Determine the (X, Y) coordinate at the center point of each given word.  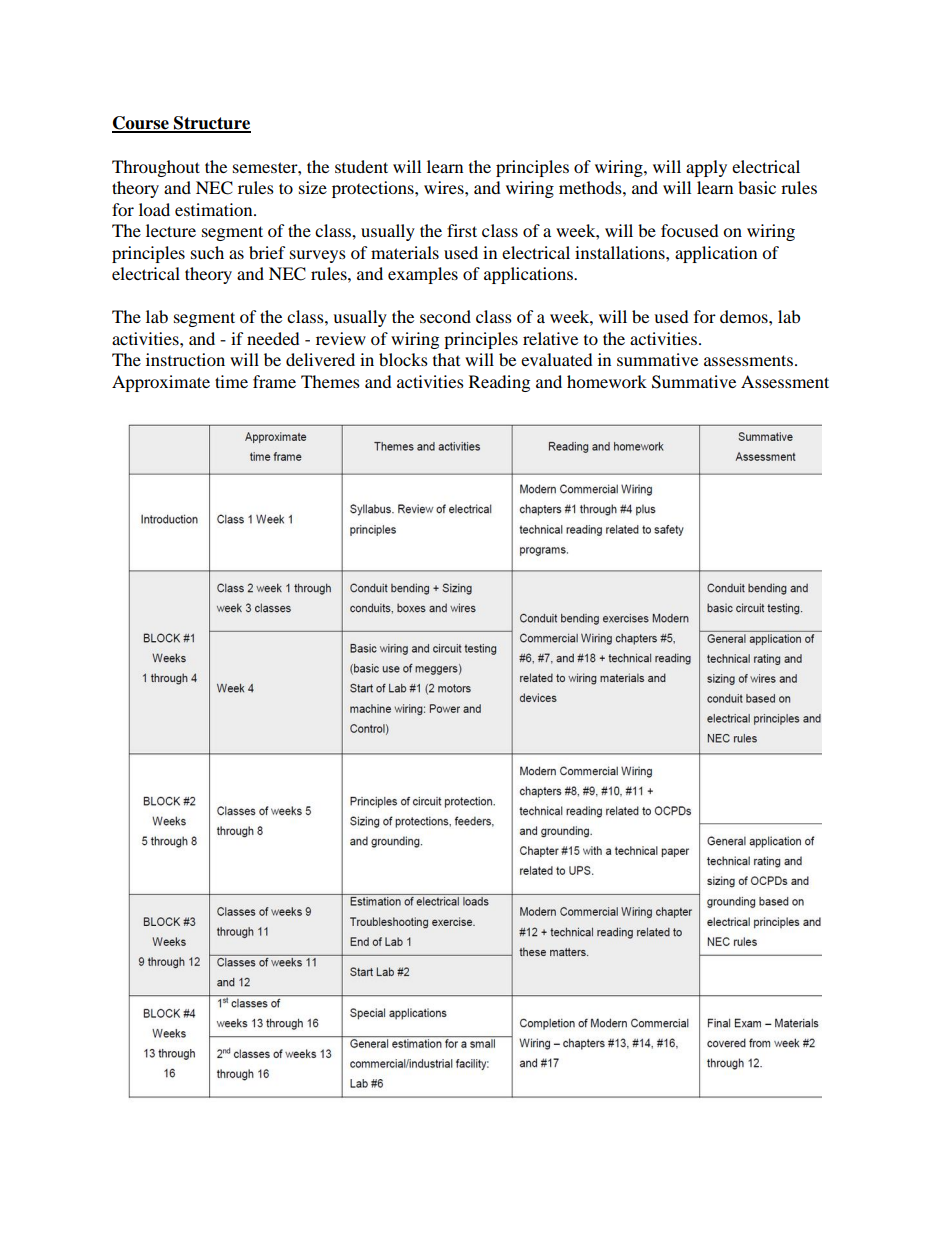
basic (757, 187)
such (207, 252)
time (231, 381)
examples (423, 275)
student (361, 166)
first (462, 230)
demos (745, 316)
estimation (215, 209)
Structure (211, 124)
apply (706, 168)
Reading (499, 383)
